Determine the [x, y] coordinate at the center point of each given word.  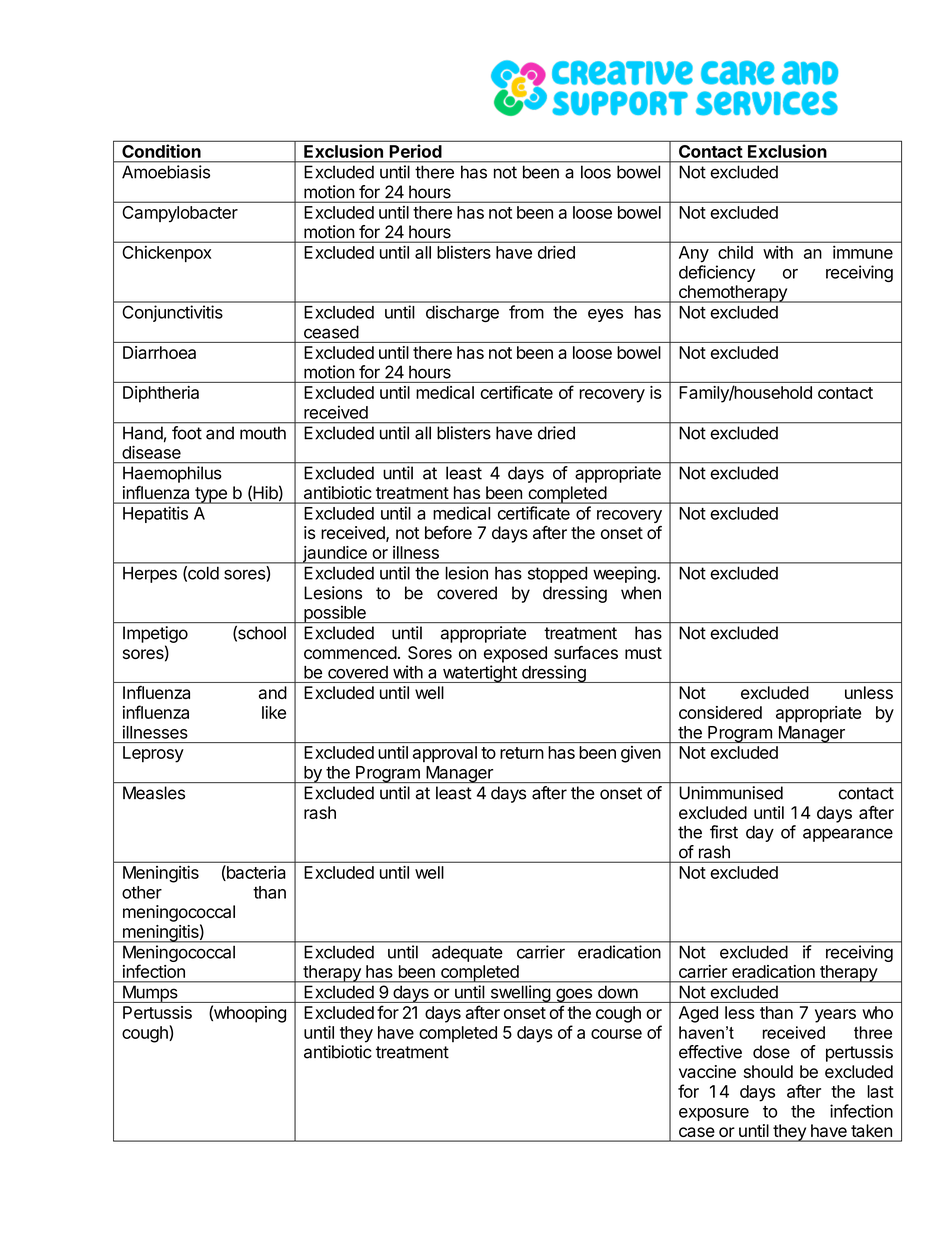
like [274, 712]
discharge [462, 313]
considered [720, 712]
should [768, 1071]
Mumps [150, 994]
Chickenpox [167, 254]
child [735, 252]
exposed [515, 654]
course [616, 1034]
